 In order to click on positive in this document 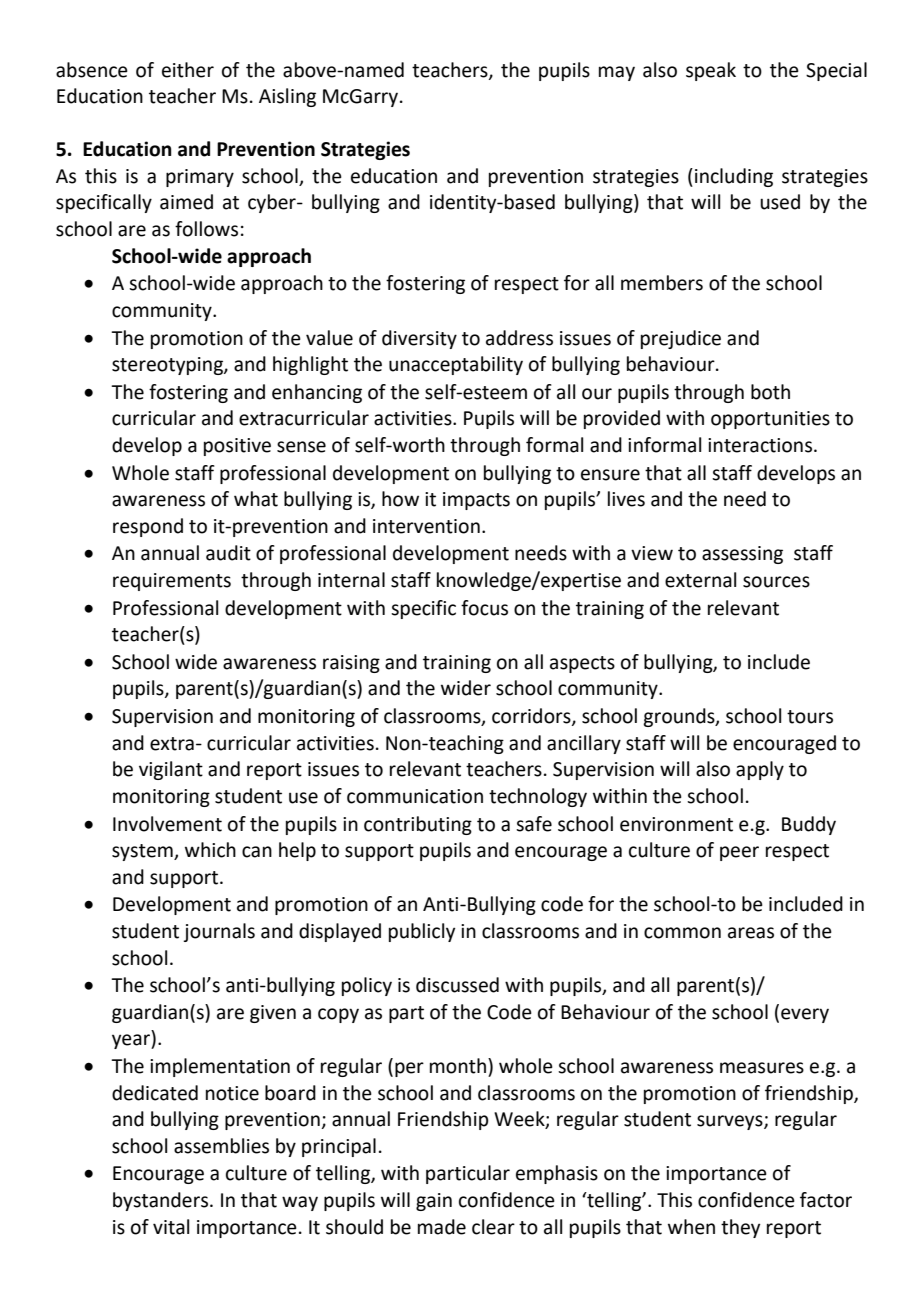, I will do `click(237, 447)`.
